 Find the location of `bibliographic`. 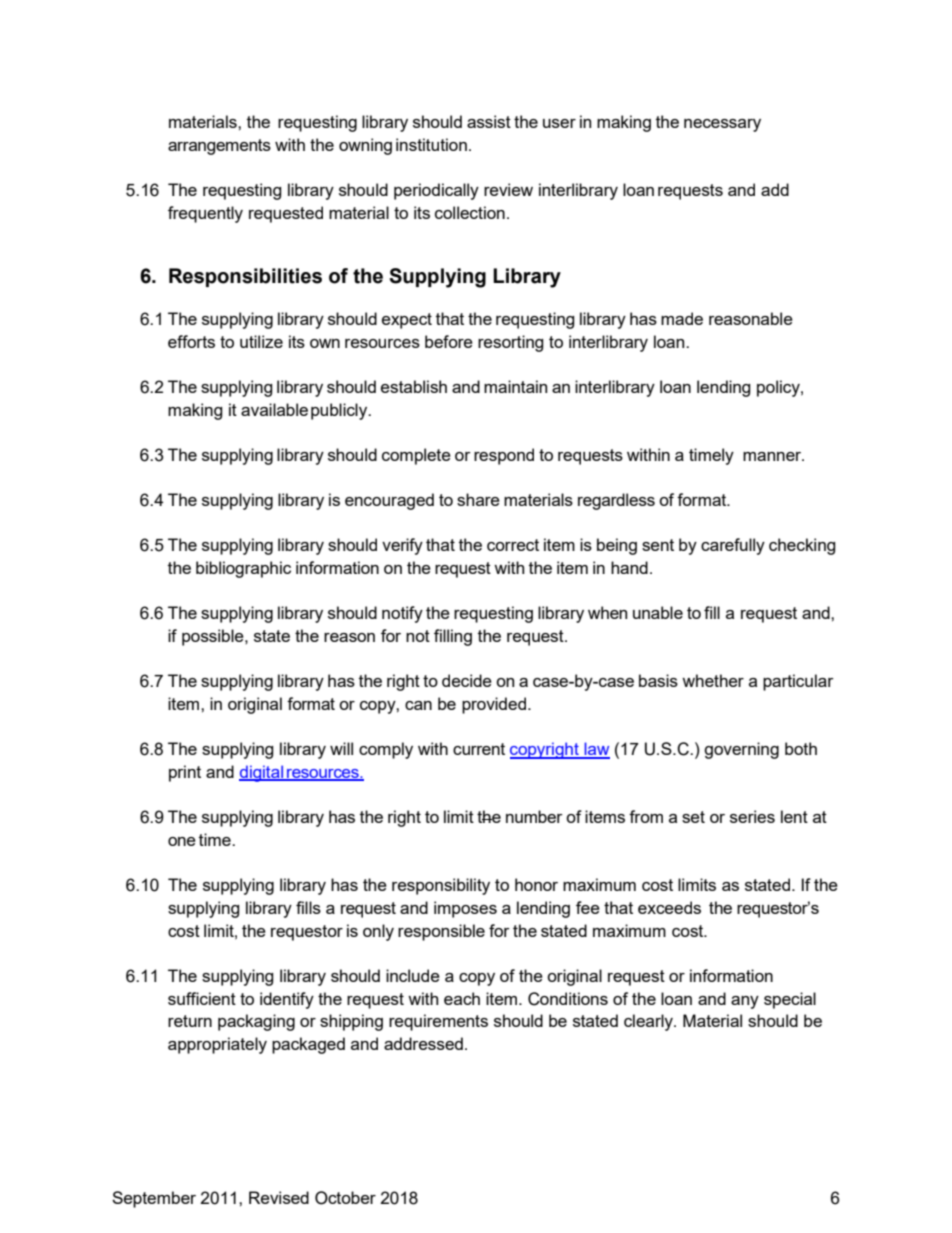

bibliographic is located at coordinates (243, 569).
